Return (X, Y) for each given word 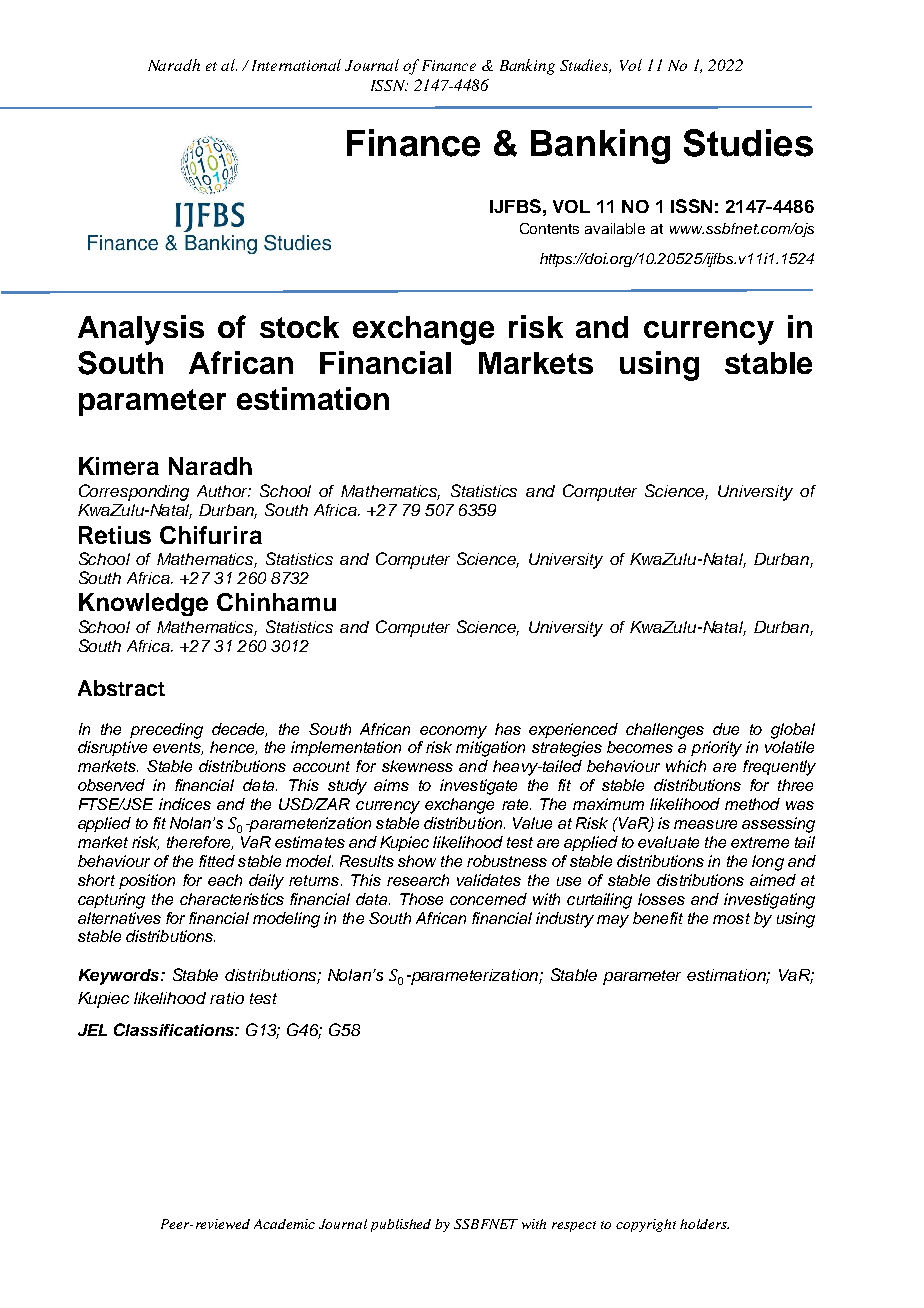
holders (704, 1224)
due (726, 729)
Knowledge (143, 604)
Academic (284, 1224)
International (296, 65)
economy (453, 732)
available (615, 228)
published (401, 1225)
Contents (549, 228)
